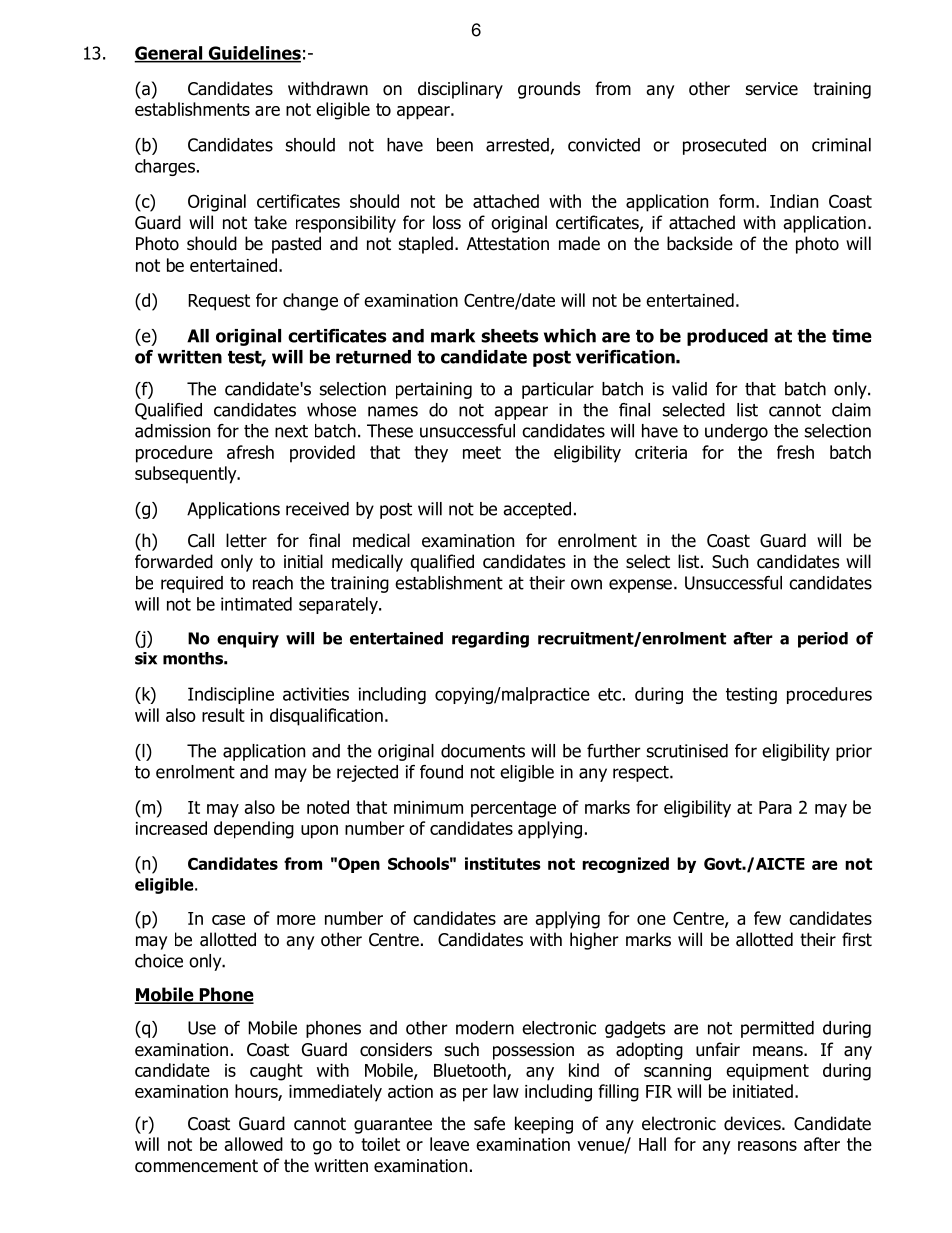 The height and width of the page is (1233, 952). I want to click on service, so click(772, 89).
